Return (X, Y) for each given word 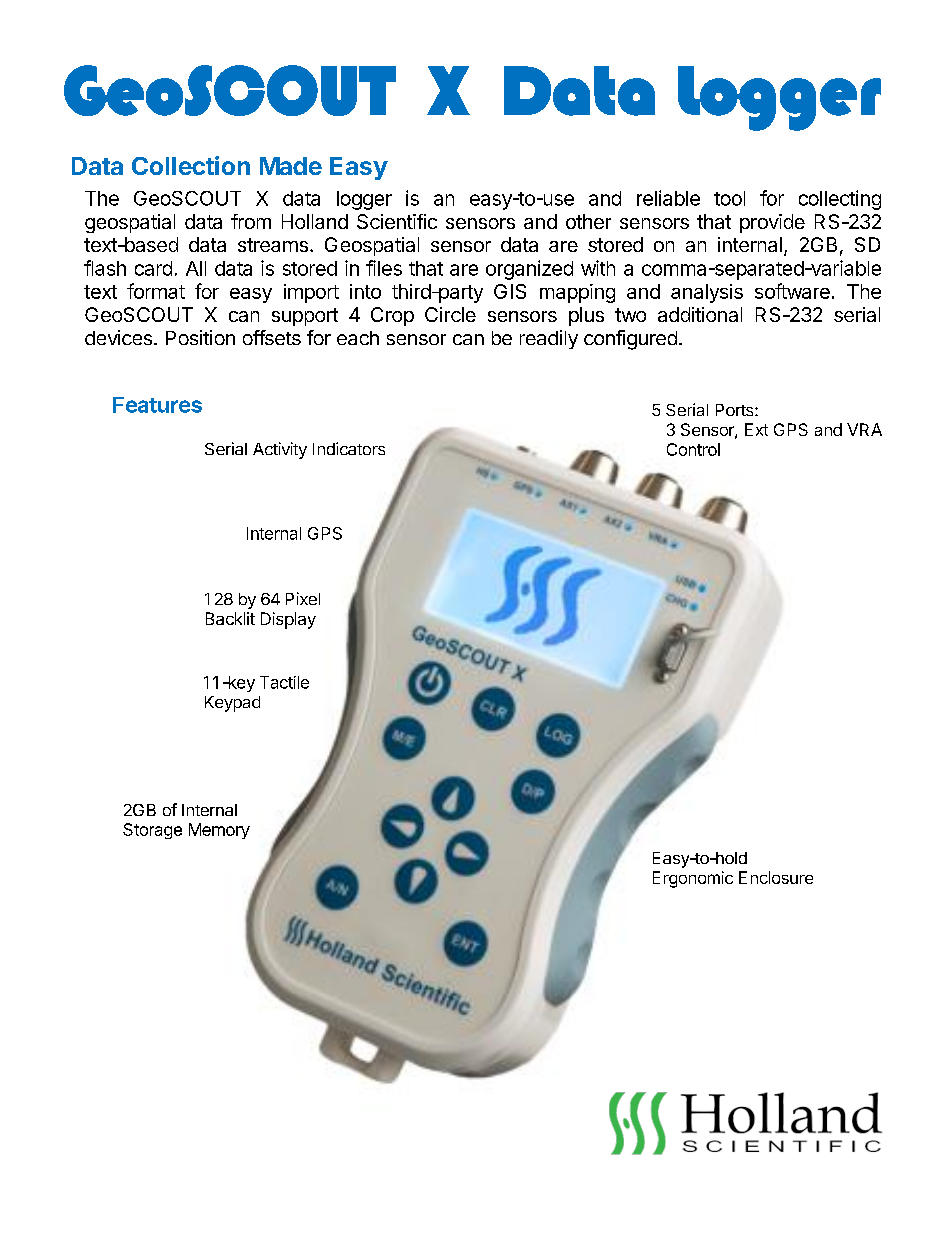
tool (729, 198)
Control (693, 449)
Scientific (397, 221)
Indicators (349, 448)
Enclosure (776, 877)
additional (700, 314)
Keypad (232, 704)
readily (549, 339)
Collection (191, 165)
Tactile (284, 682)
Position (200, 337)
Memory (219, 831)
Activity (280, 450)
